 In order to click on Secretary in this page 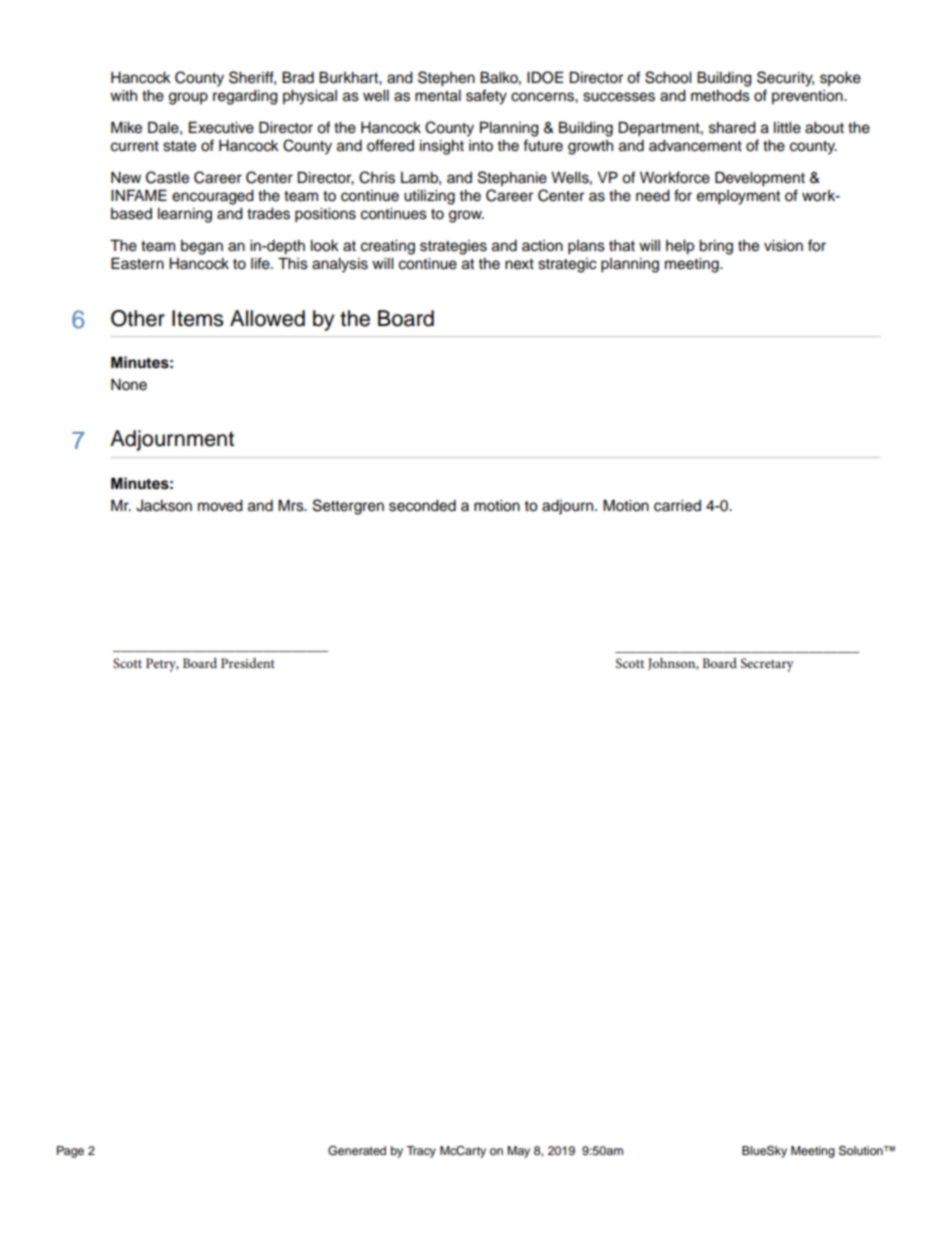, I will do `click(767, 665)`.
